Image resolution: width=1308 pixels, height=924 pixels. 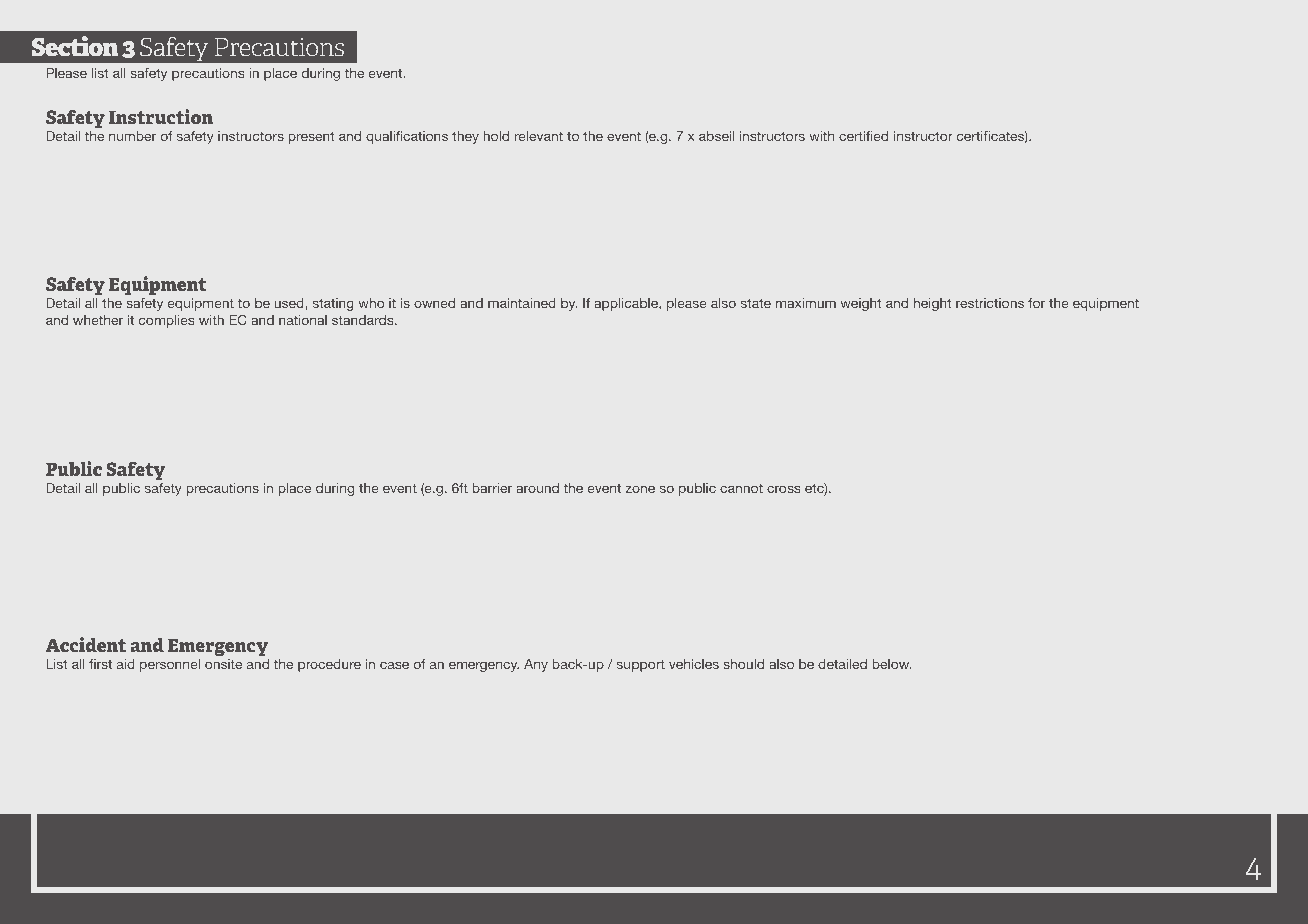 What do you see at coordinates (784, 489) in the page?
I see `cross` at bounding box center [784, 489].
